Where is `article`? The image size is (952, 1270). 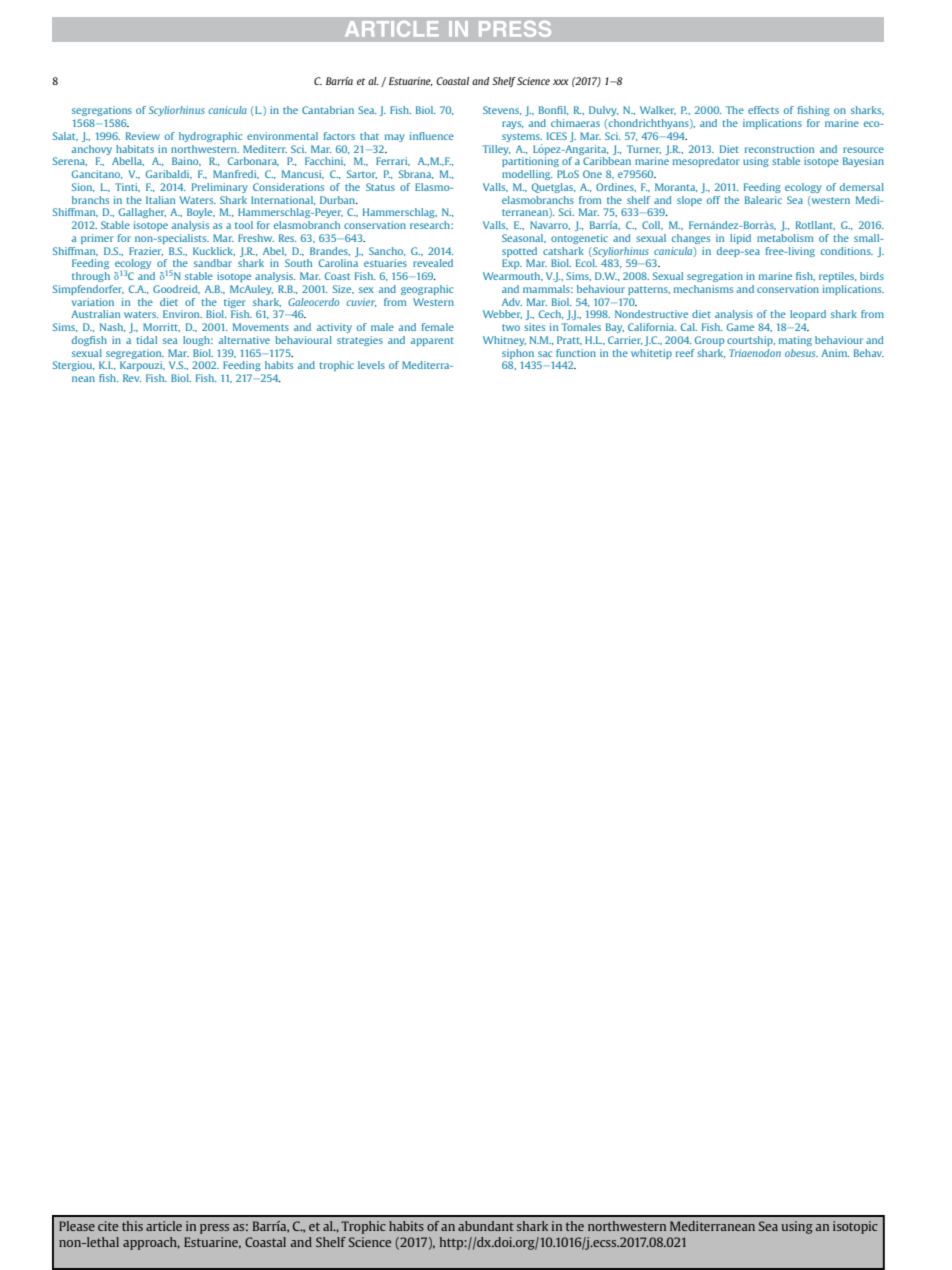
article is located at coordinates (164, 1226).
